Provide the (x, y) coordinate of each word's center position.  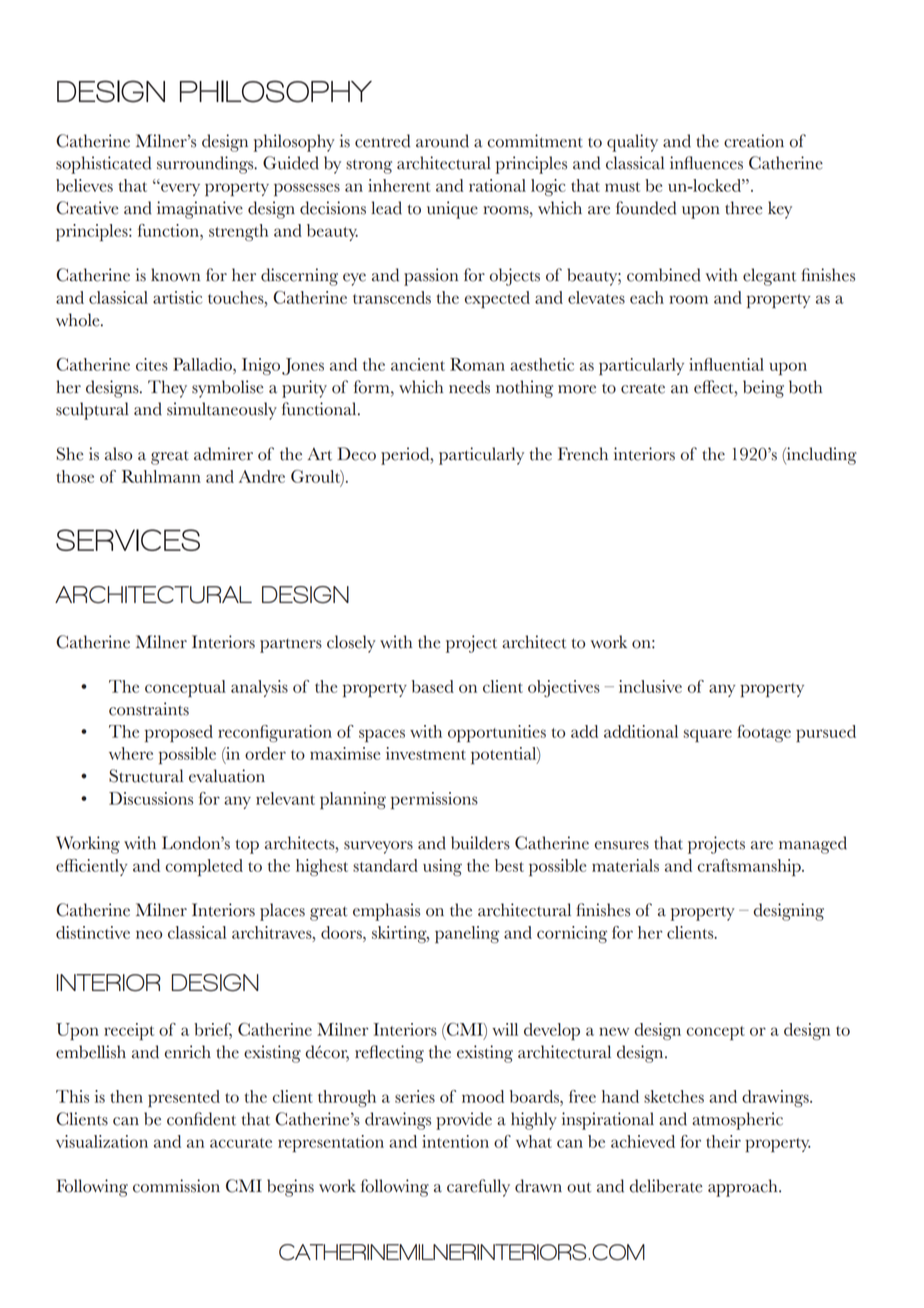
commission (176, 1186)
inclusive (650, 686)
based (433, 686)
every (179, 189)
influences (706, 163)
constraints (149, 709)
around (442, 141)
